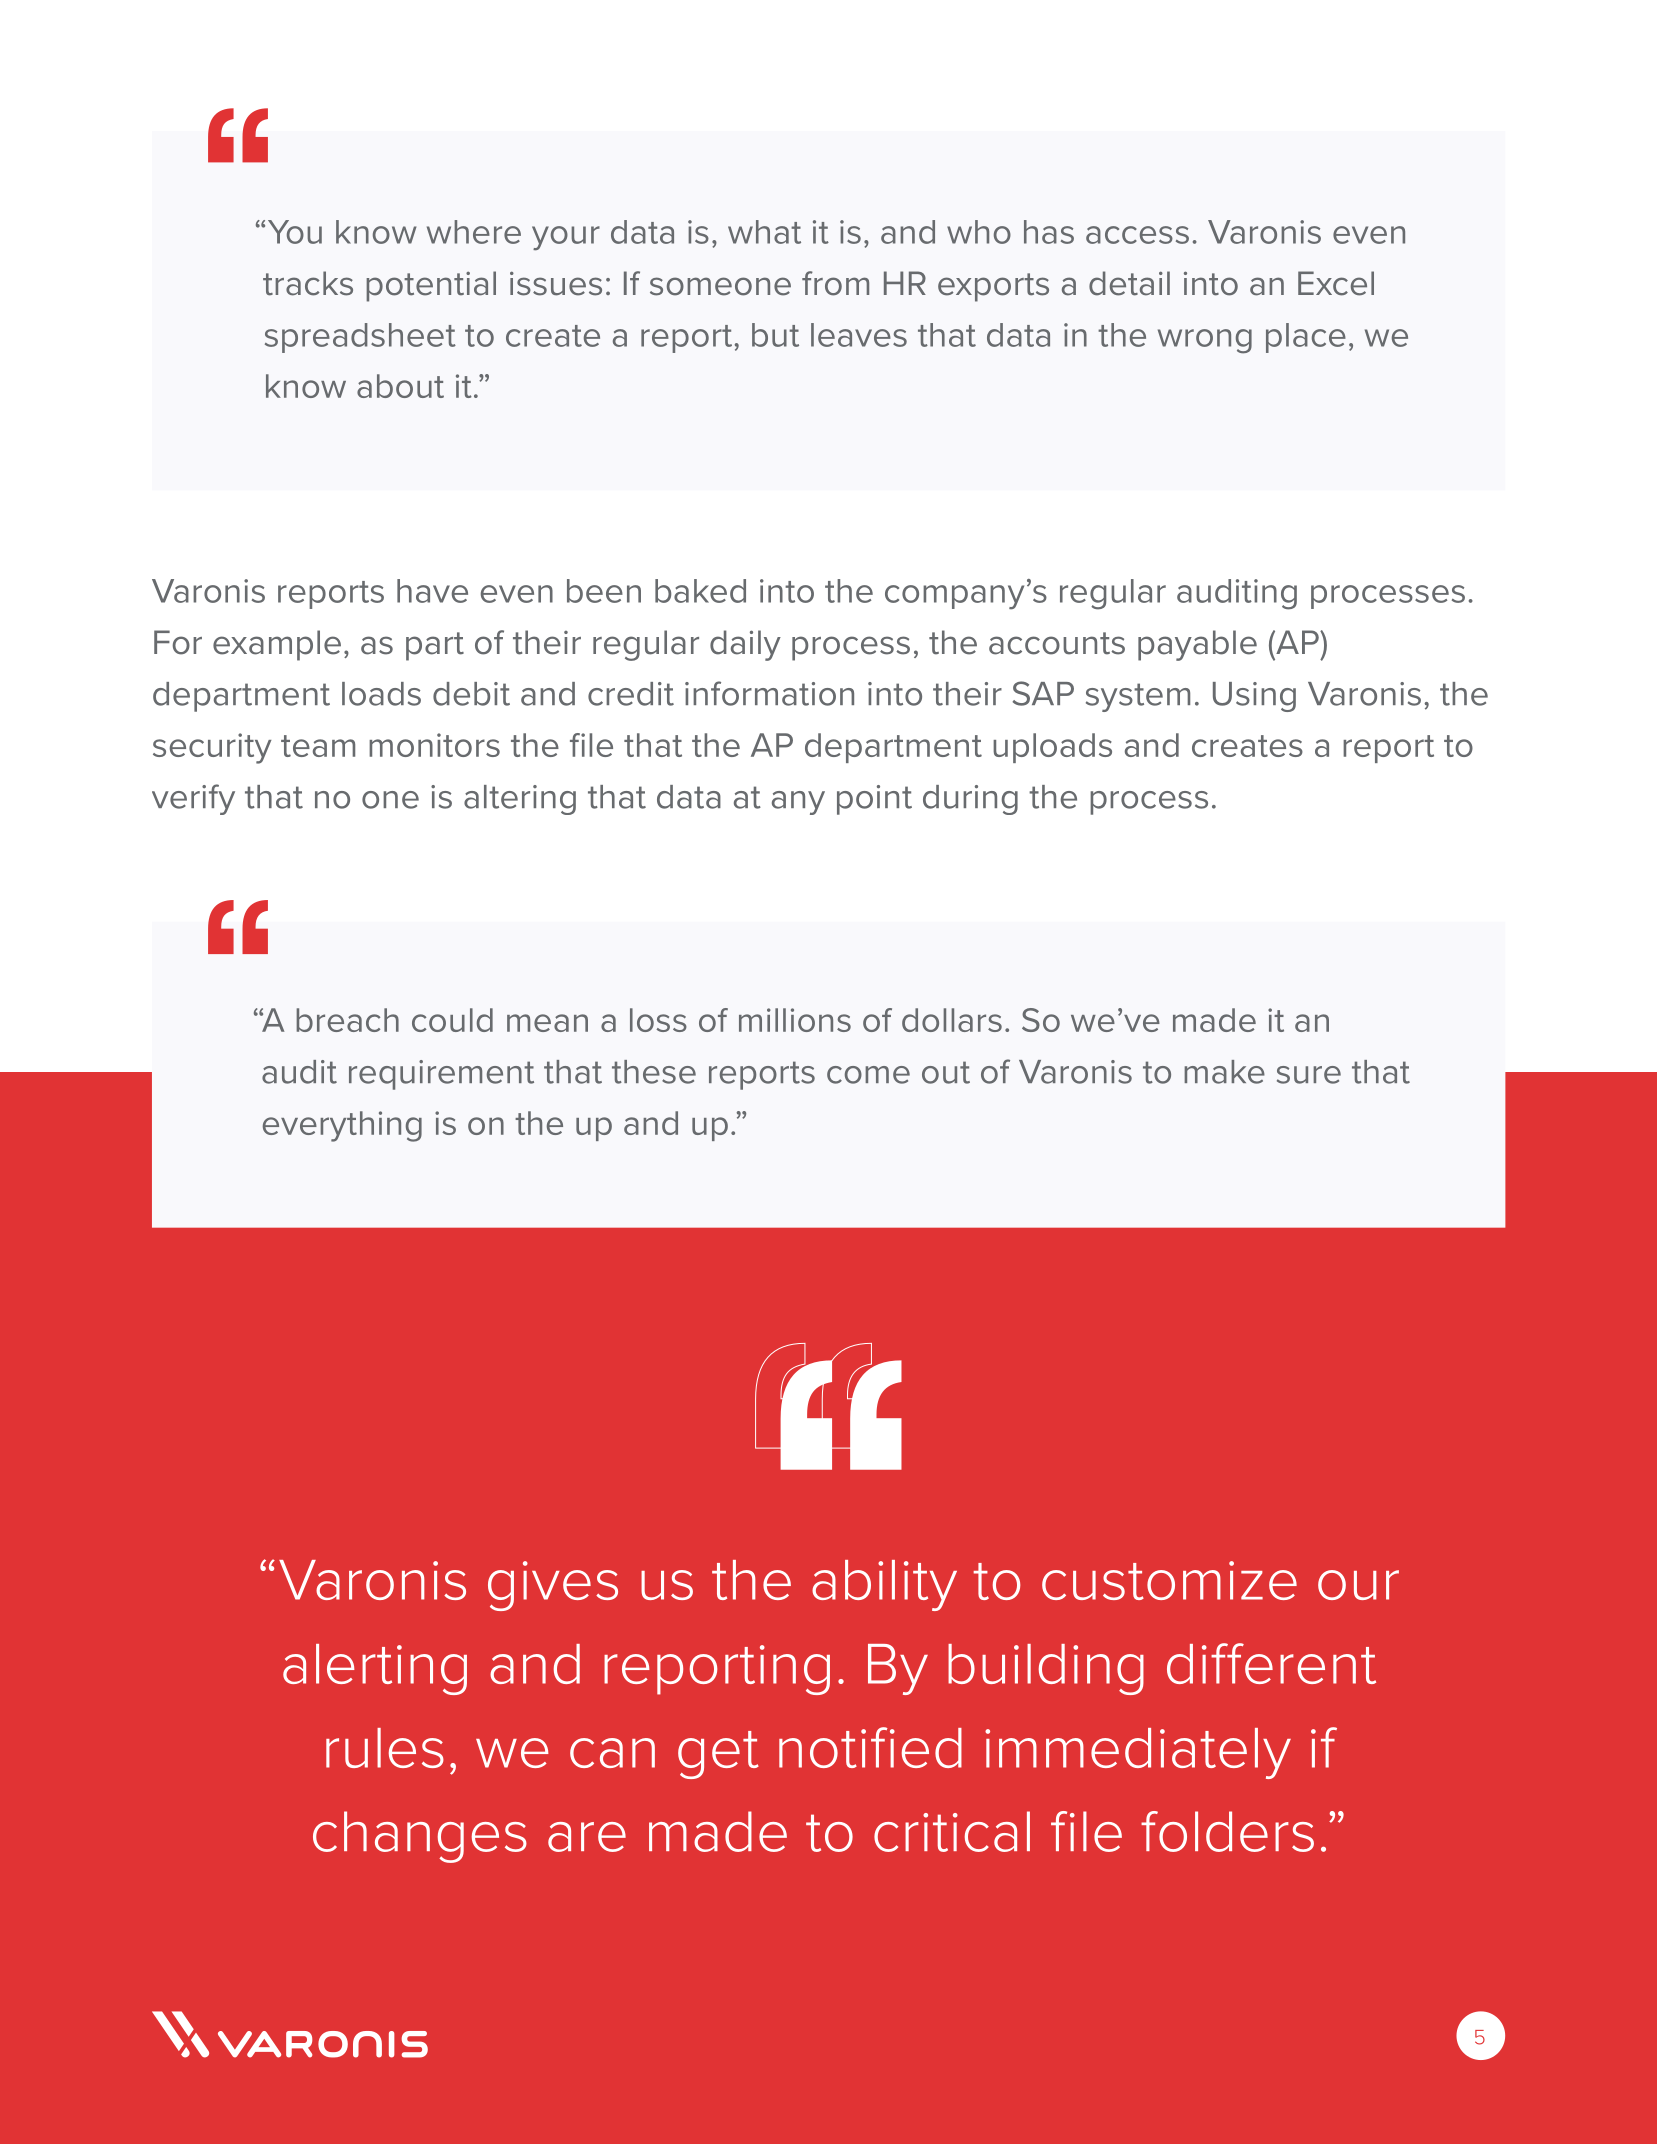 This page has height=2144, width=1657. I want to click on get, so click(718, 1755).
